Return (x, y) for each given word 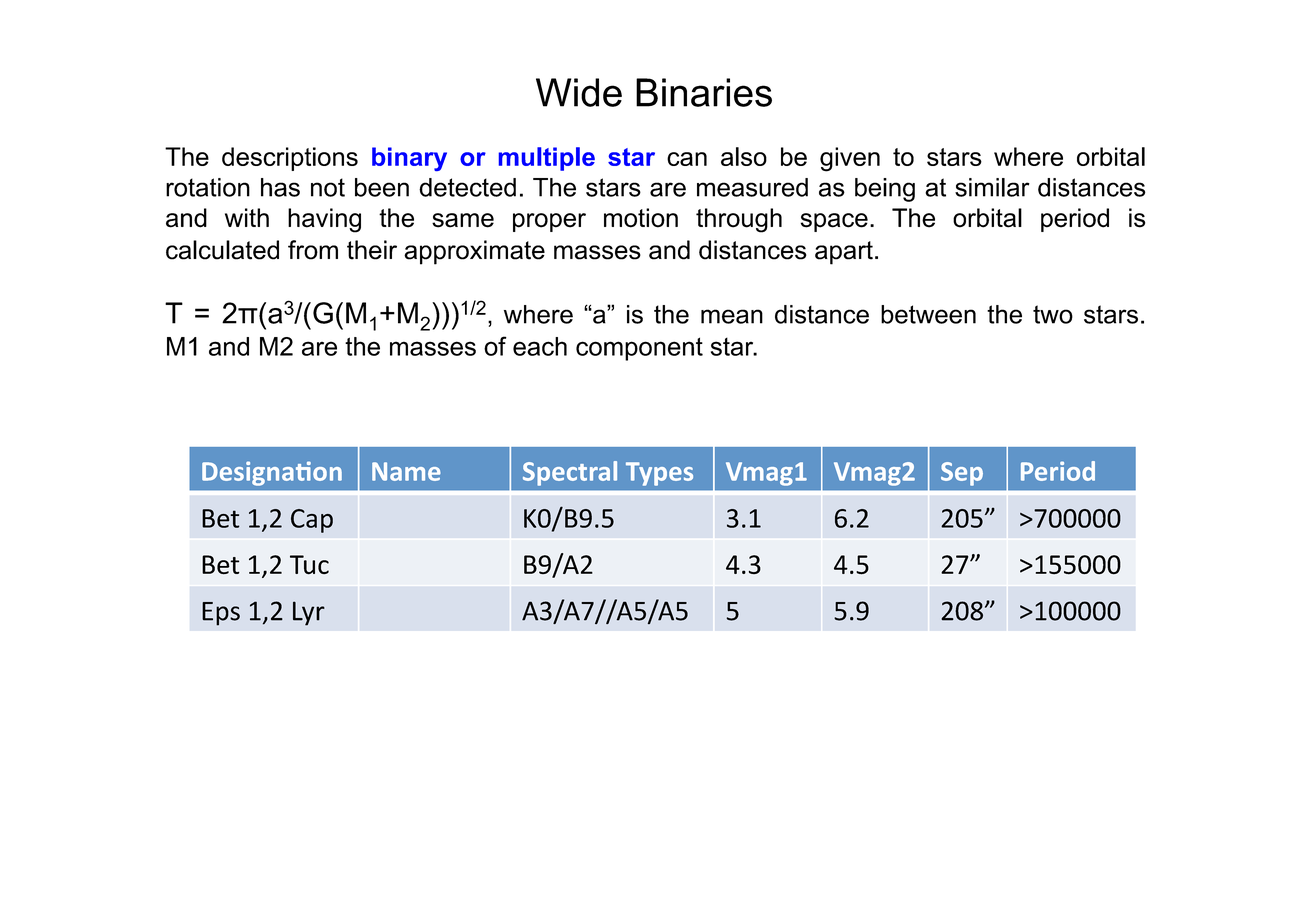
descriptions (290, 159)
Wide (579, 92)
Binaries (704, 92)
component (639, 349)
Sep (962, 474)
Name (406, 471)
